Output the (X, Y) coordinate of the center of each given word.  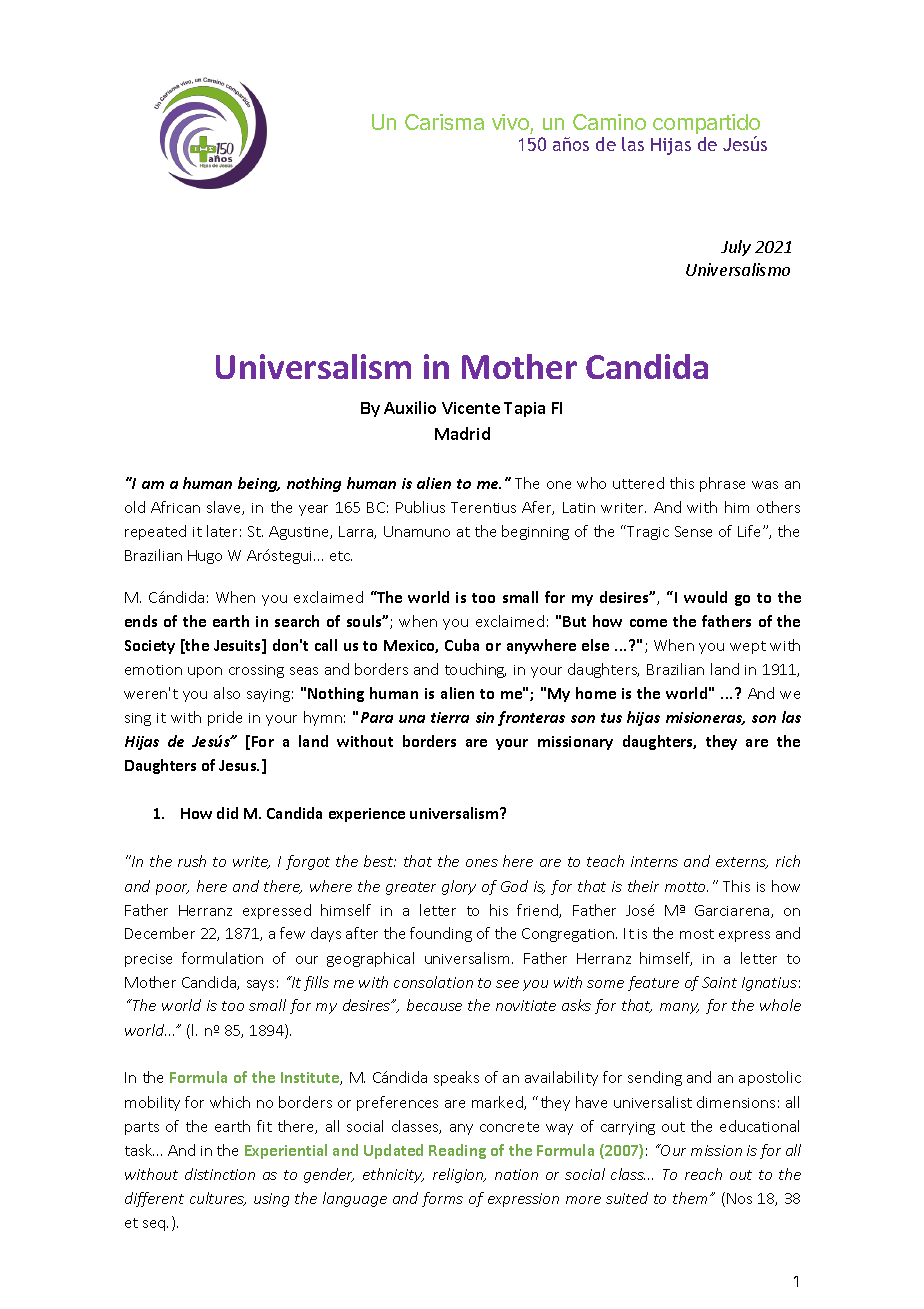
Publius (420, 507)
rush (192, 861)
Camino (609, 122)
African (175, 507)
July (736, 248)
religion (459, 1175)
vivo (510, 122)
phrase (722, 484)
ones (482, 863)
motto (686, 887)
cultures (218, 1199)
